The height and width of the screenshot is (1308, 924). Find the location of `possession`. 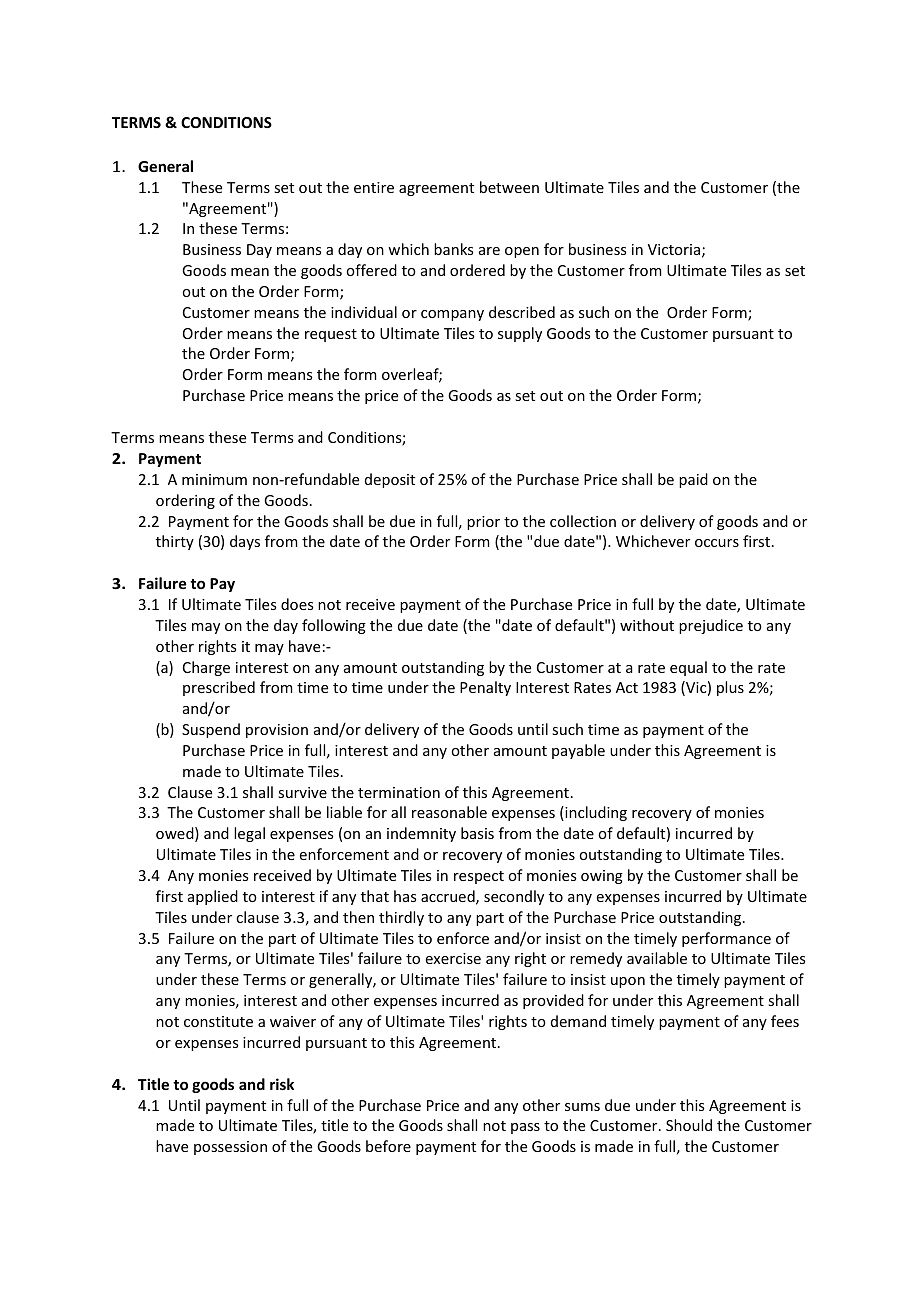

possession is located at coordinates (230, 1148).
